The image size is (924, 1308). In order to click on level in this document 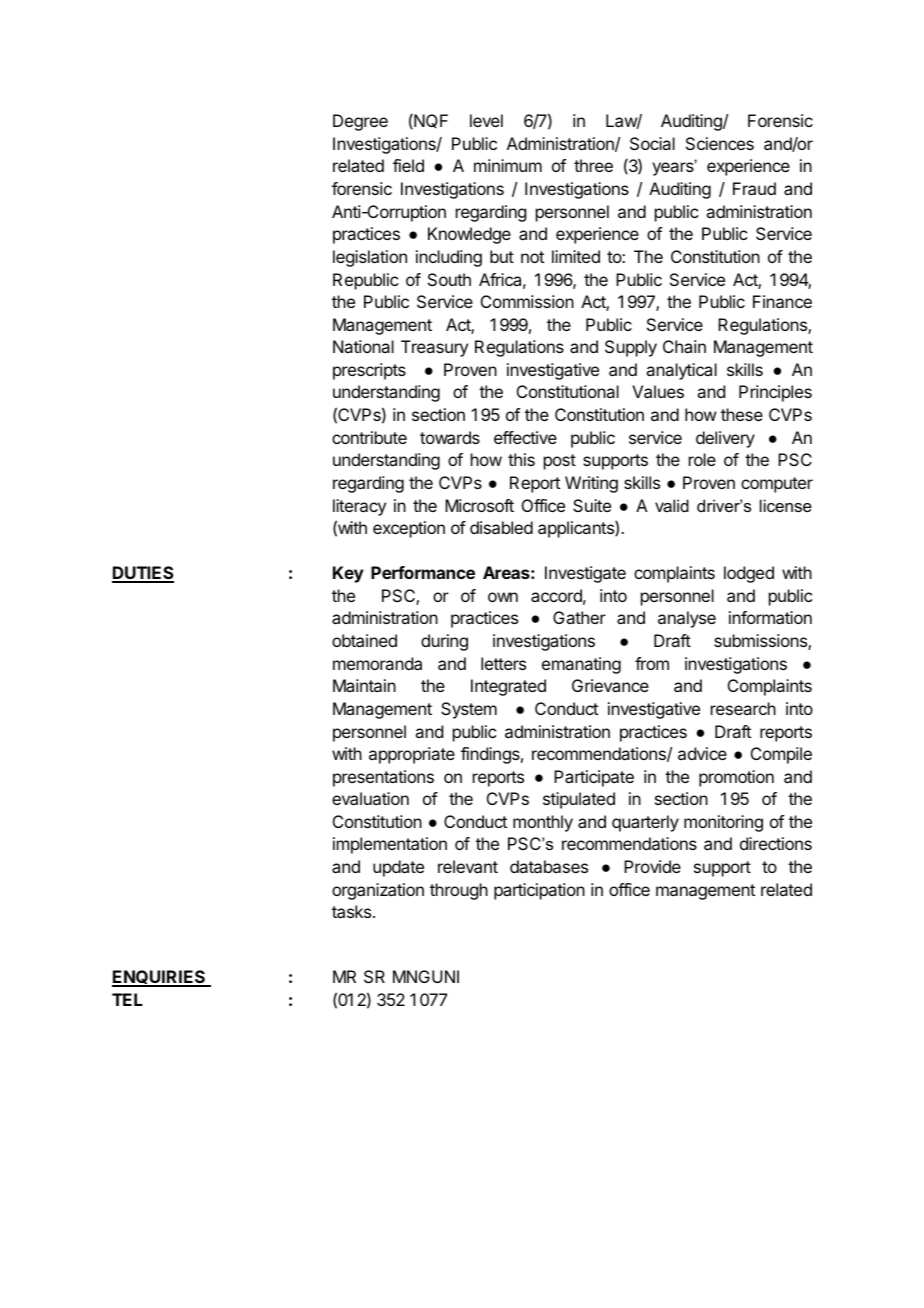, I will do `click(486, 120)`.
